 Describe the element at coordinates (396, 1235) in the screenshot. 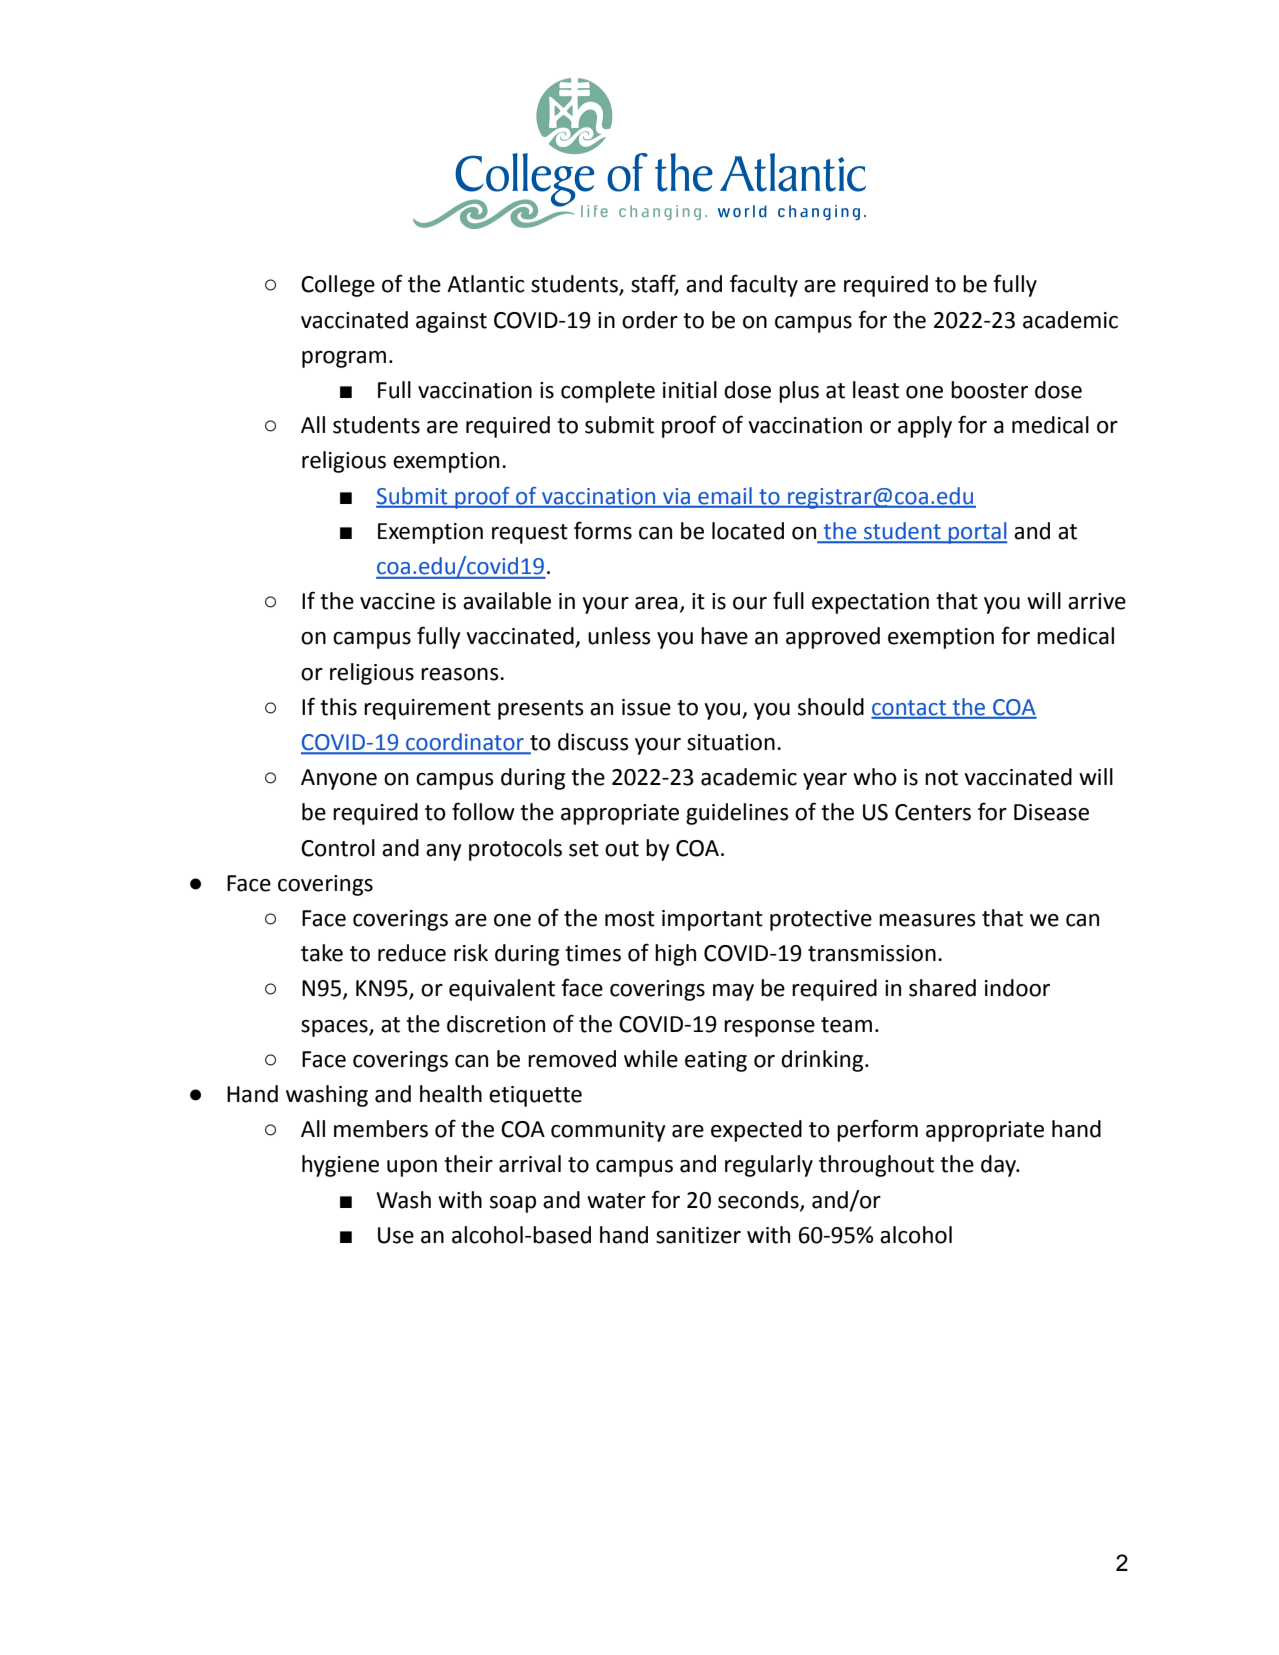

I see `Use` at that location.
